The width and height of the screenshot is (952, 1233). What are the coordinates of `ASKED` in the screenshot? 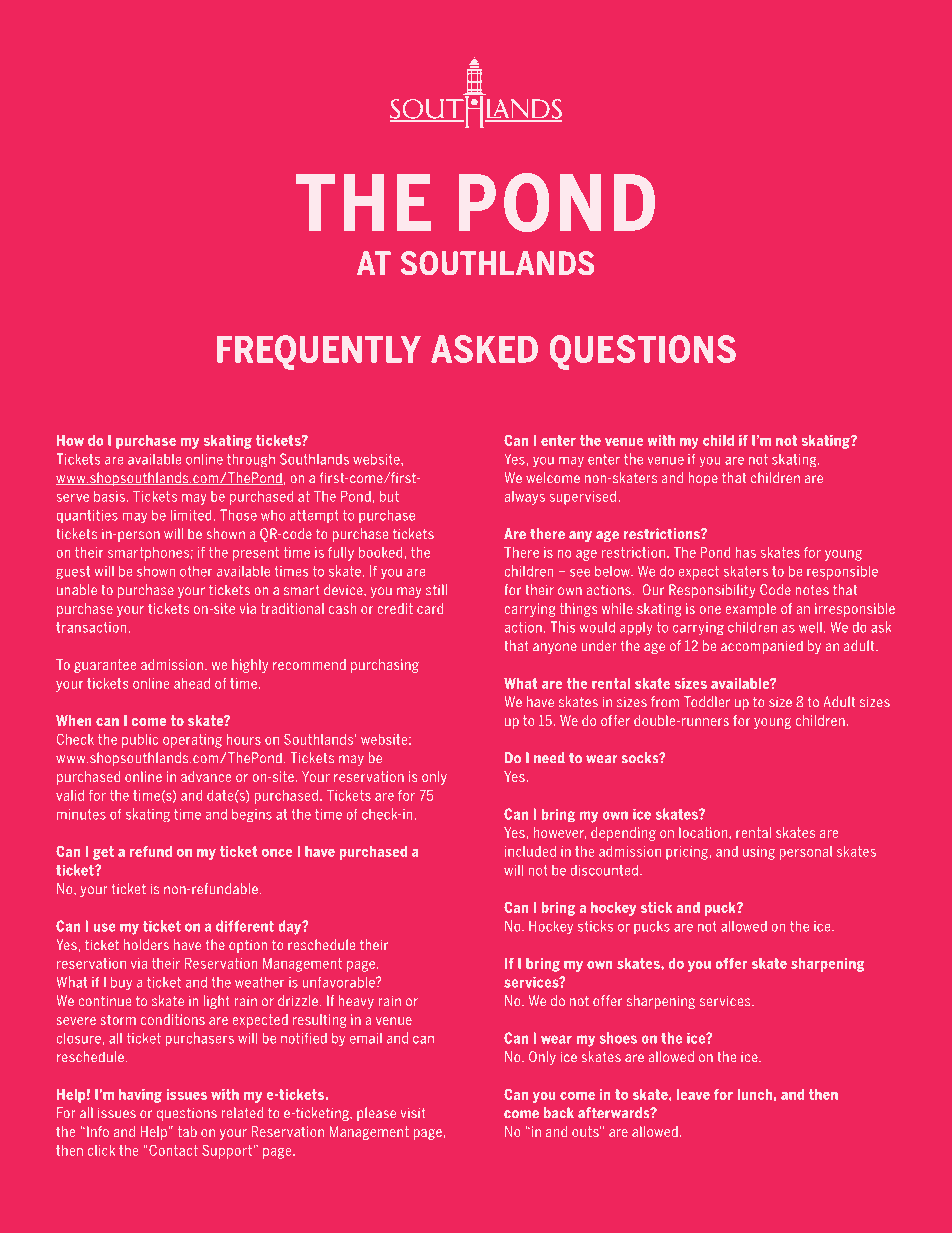 It's located at (484, 349).
